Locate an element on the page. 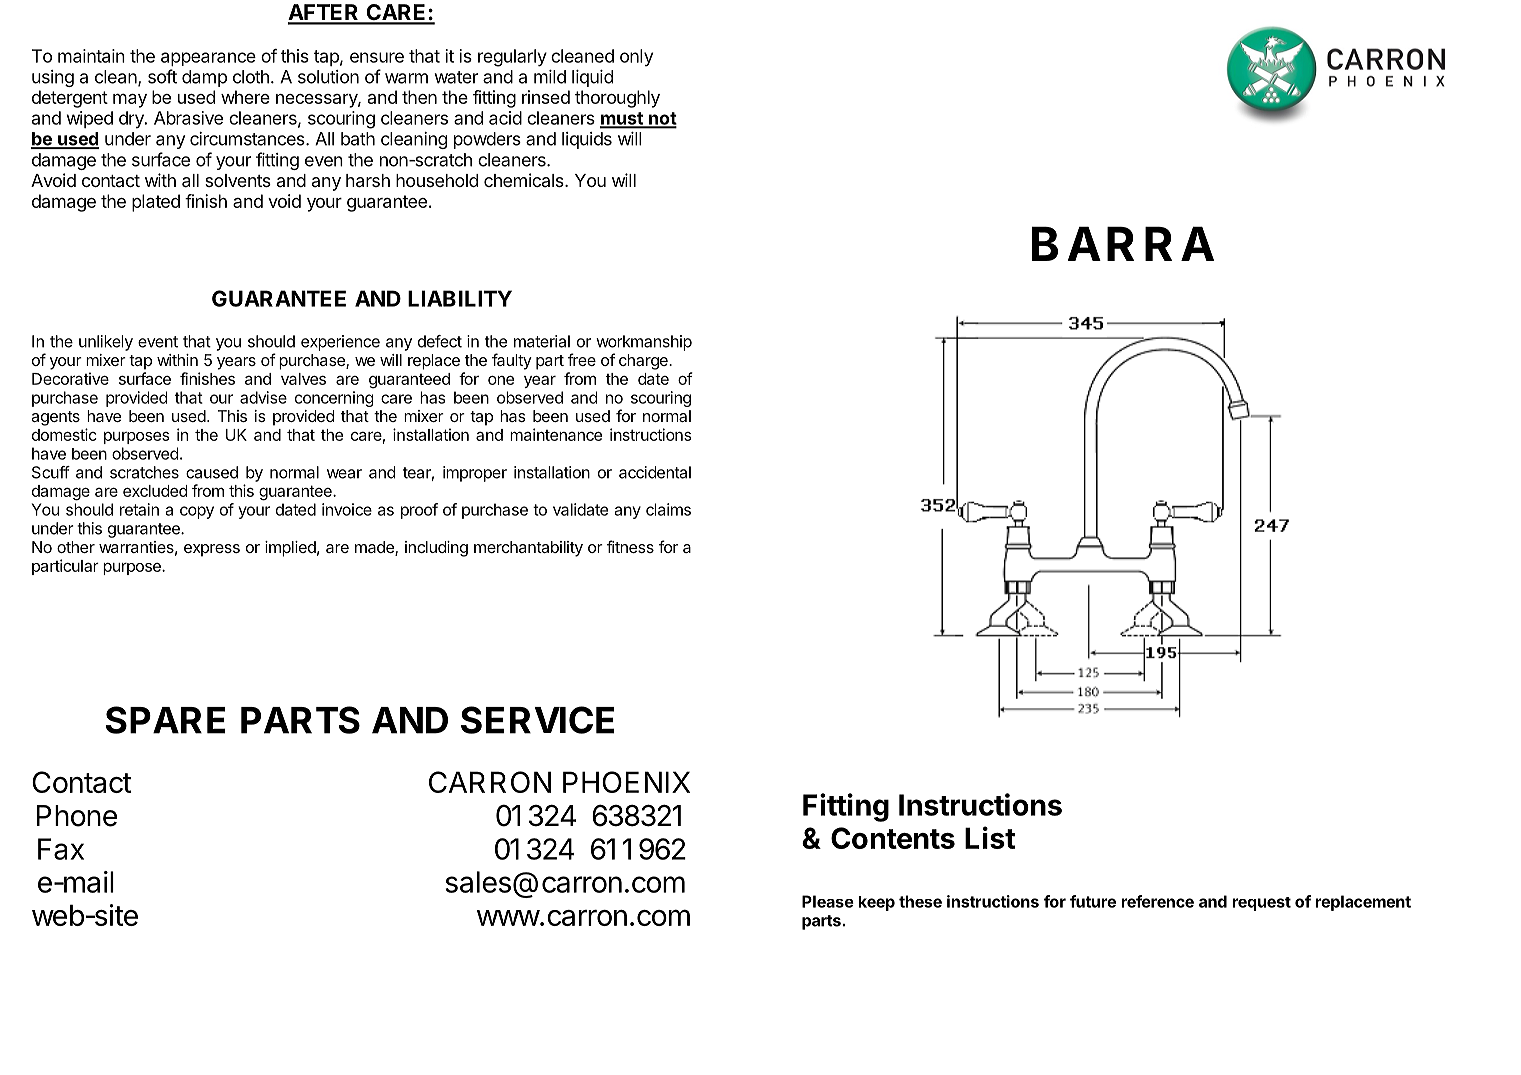 Image resolution: width=1521 pixels, height=1075 pixels. workmanship is located at coordinates (644, 343).
